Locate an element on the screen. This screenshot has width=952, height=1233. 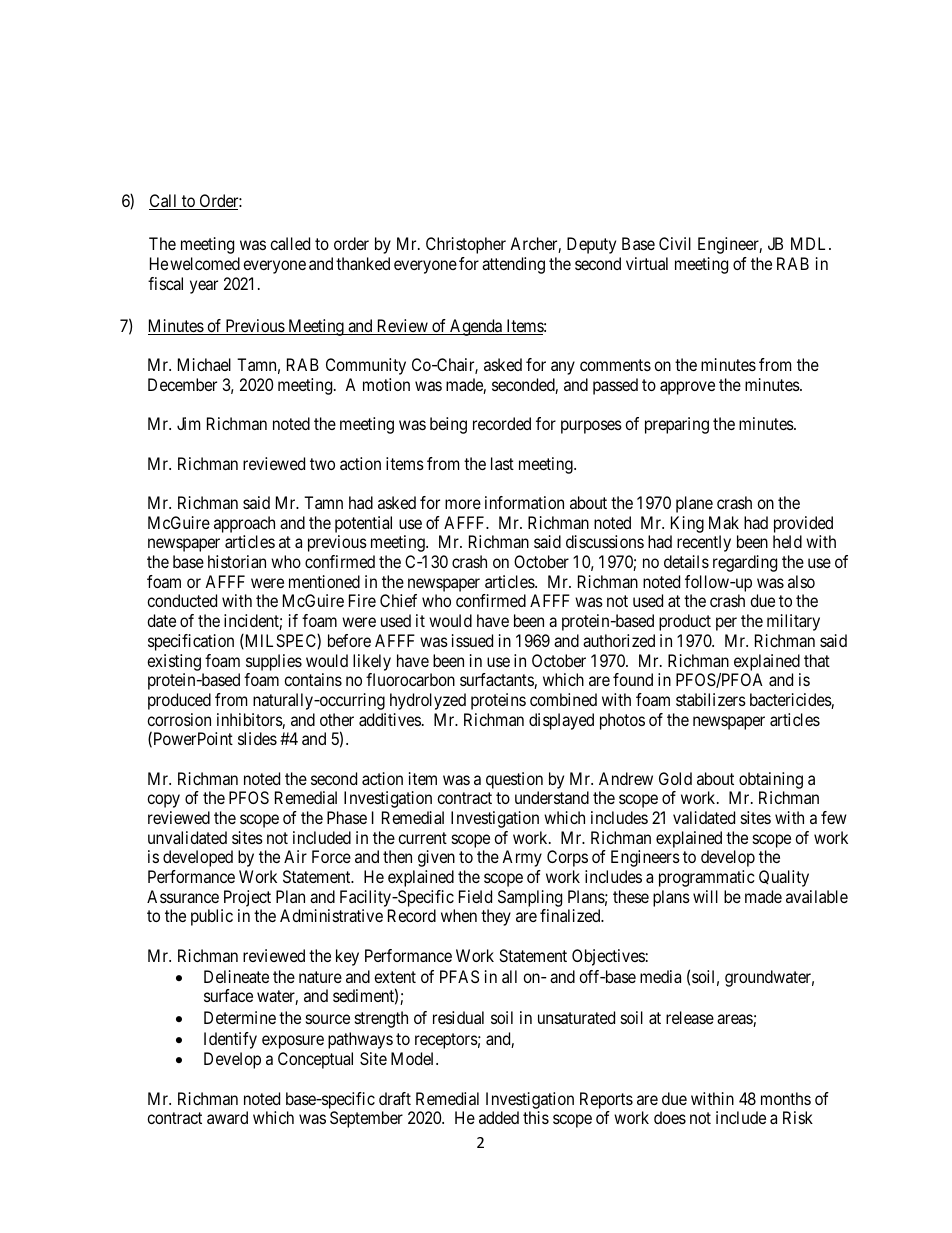
Quality is located at coordinates (784, 878).
